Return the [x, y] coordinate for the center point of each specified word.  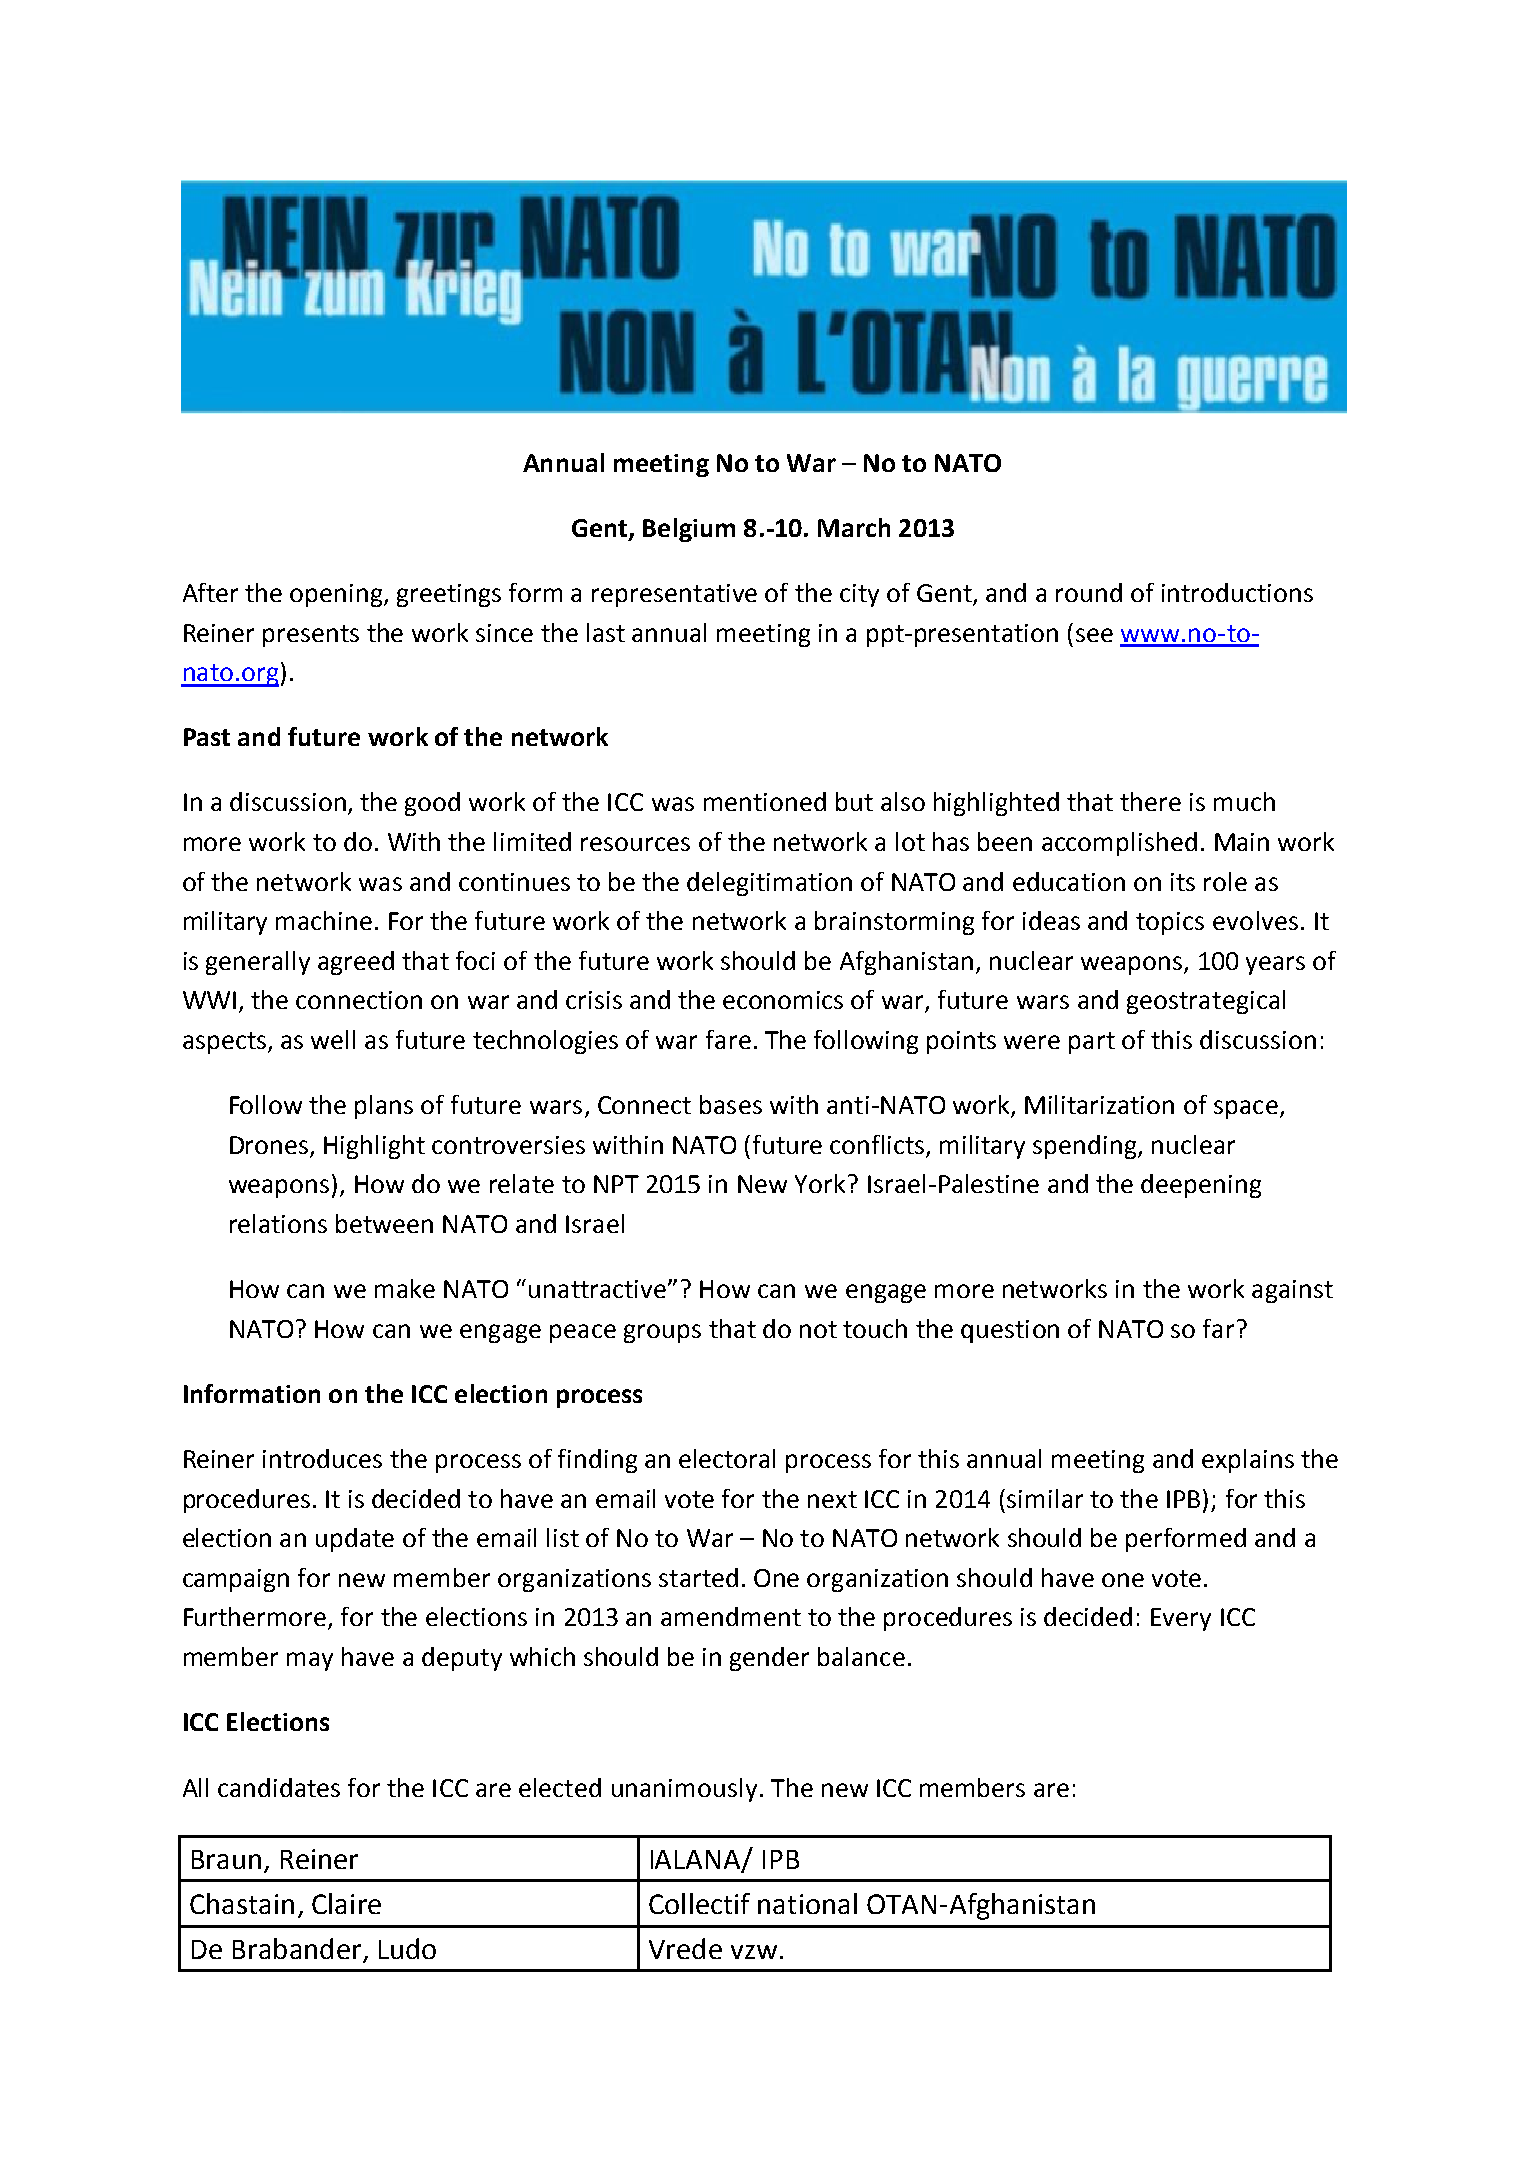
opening [337, 595]
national [807, 1903]
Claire [346, 1903]
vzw [754, 1952]
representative [674, 595]
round [1089, 592]
